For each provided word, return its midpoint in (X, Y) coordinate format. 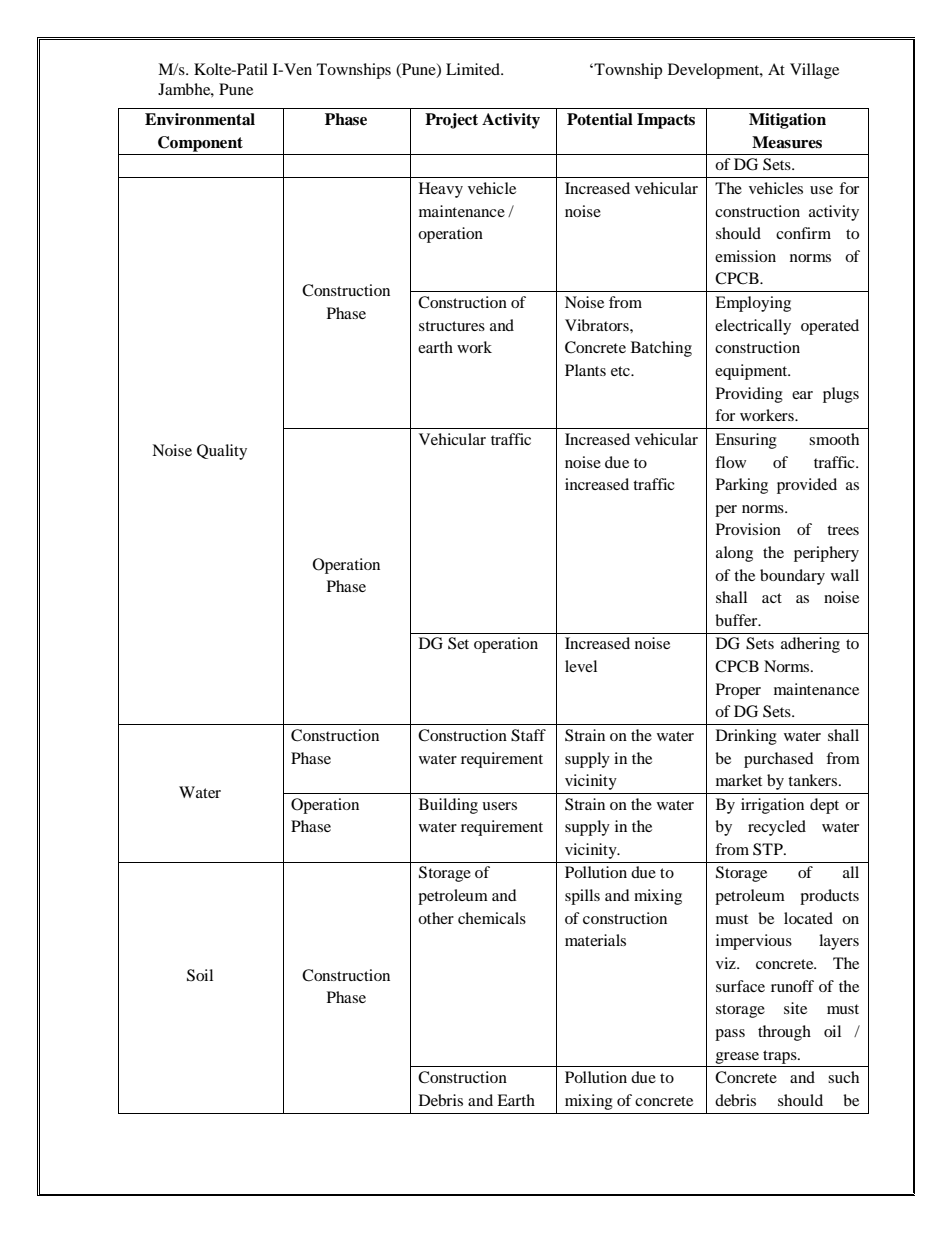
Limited (474, 69)
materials (595, 940)
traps (781, 1057)
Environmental (200, 119)
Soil (200, 975)
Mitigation (787, 121)
